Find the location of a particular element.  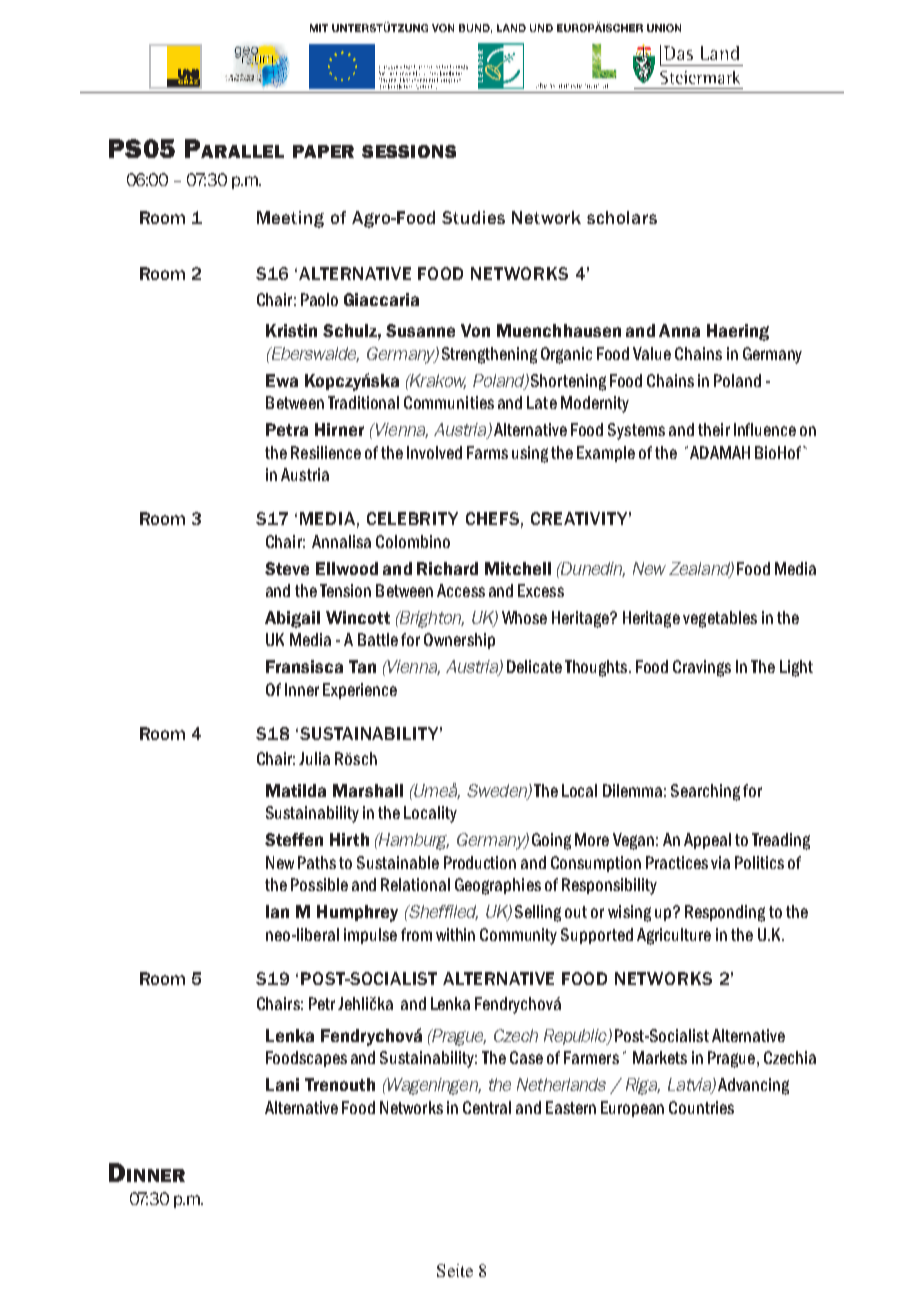

Possible is located at coordinates (319, 884).
